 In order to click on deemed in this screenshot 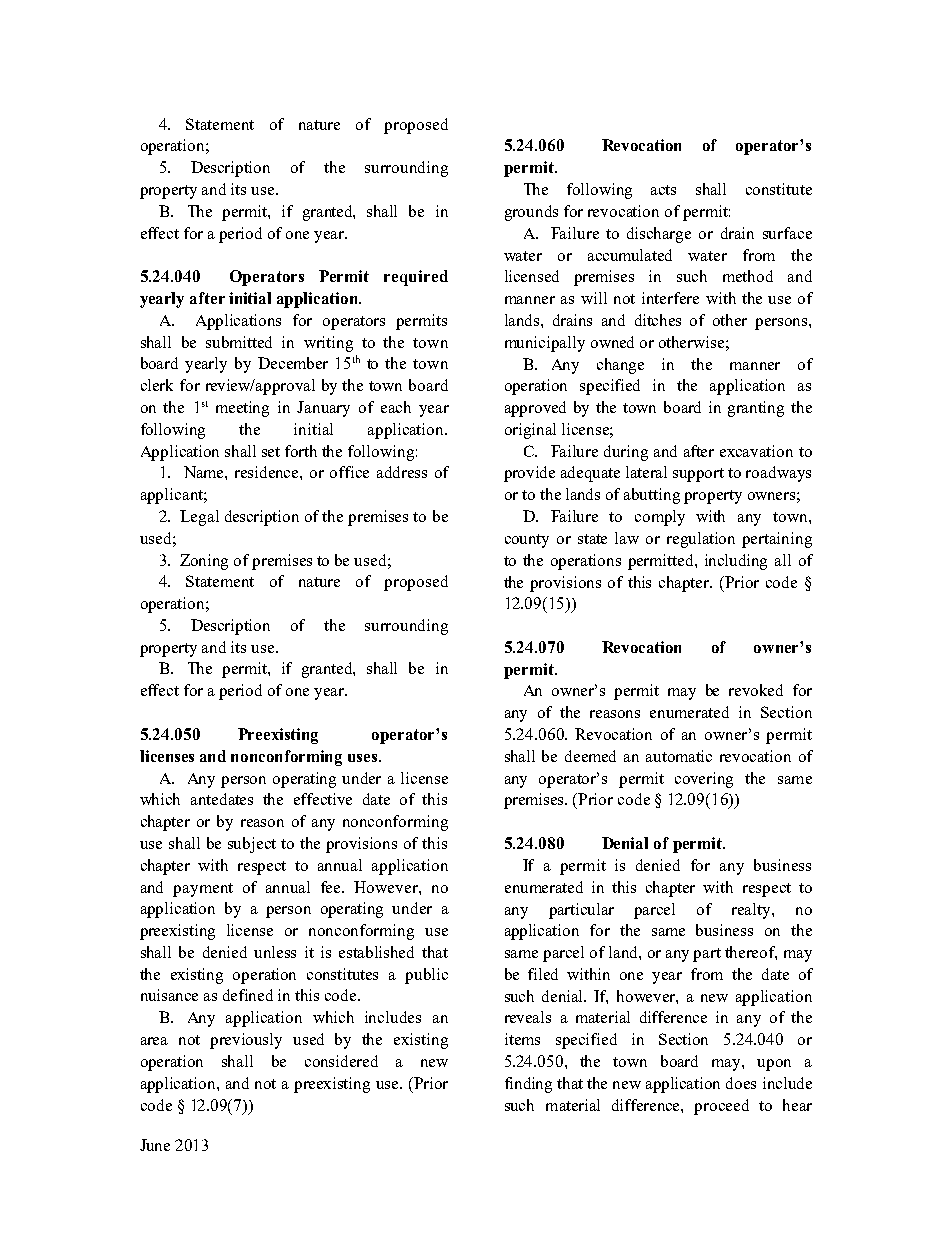, I will do `click(590, 756)`.
